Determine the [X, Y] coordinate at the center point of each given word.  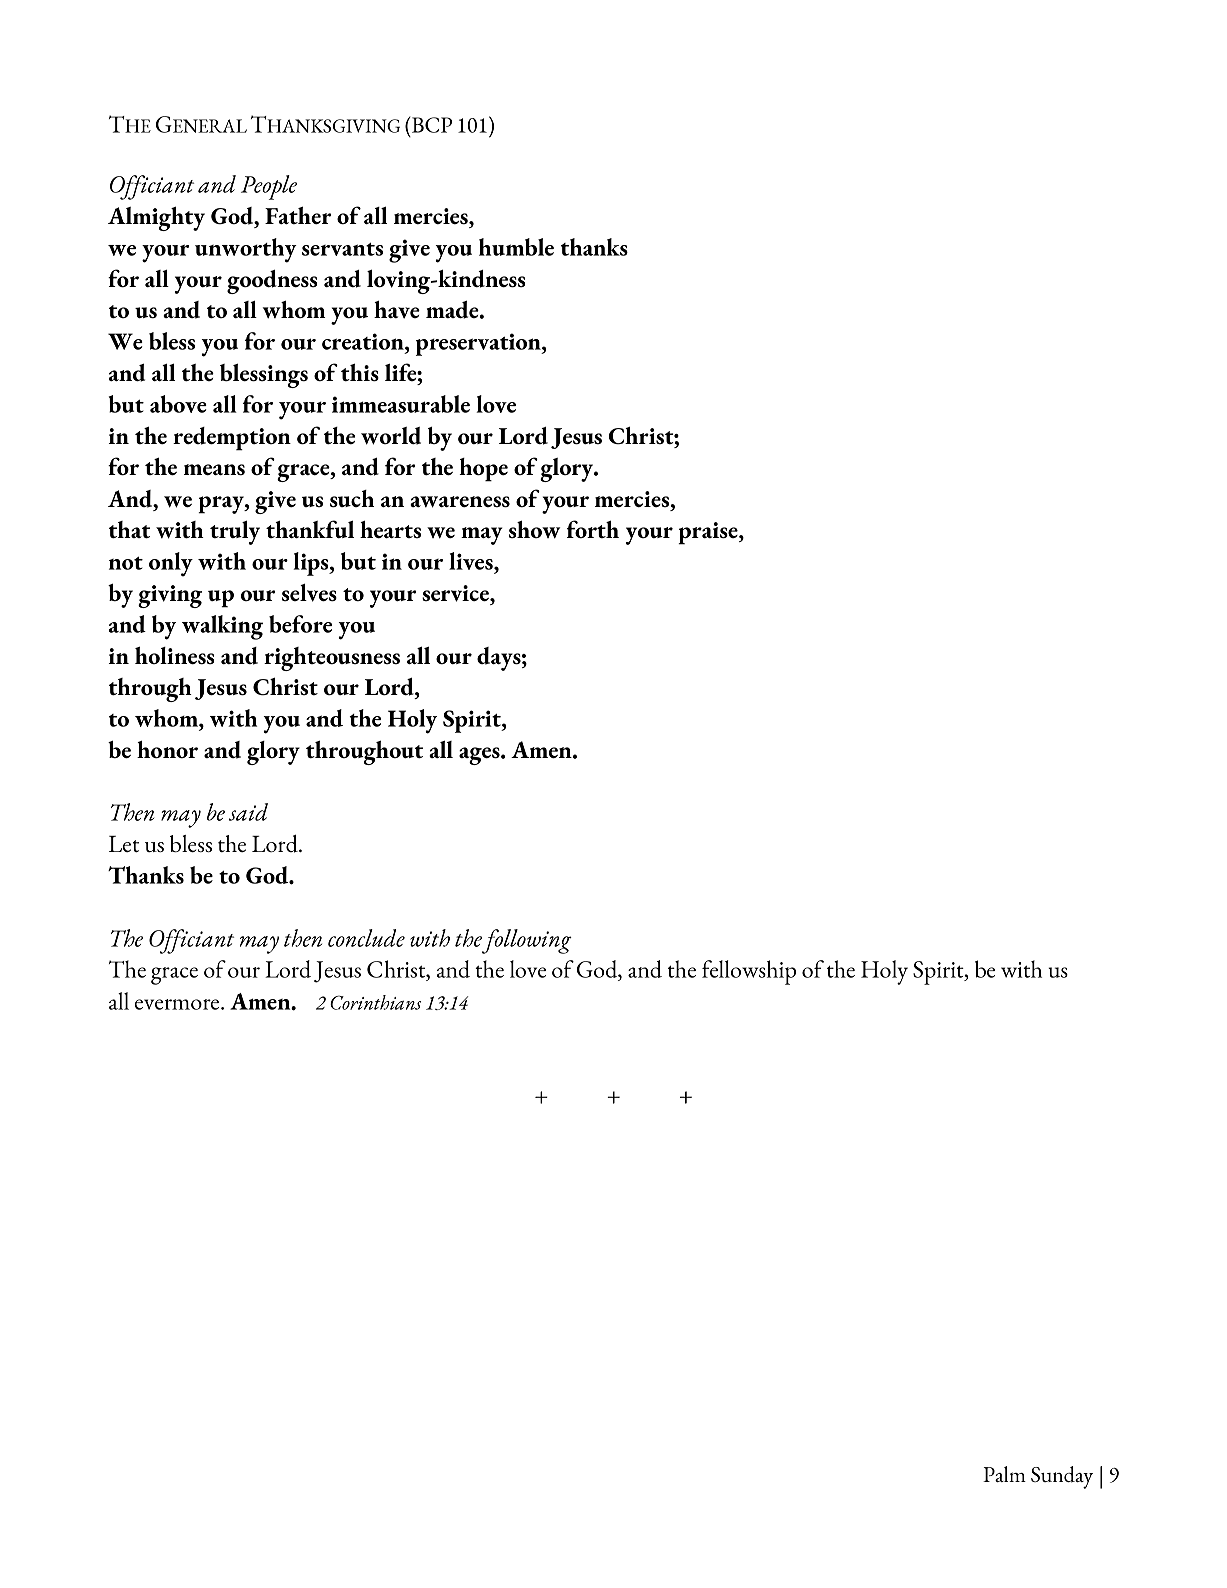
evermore [178, 1004]
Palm [1004, 1474]
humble [516, 247]
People [269, 187]
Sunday [1062, 1477]
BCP [430, 124]
